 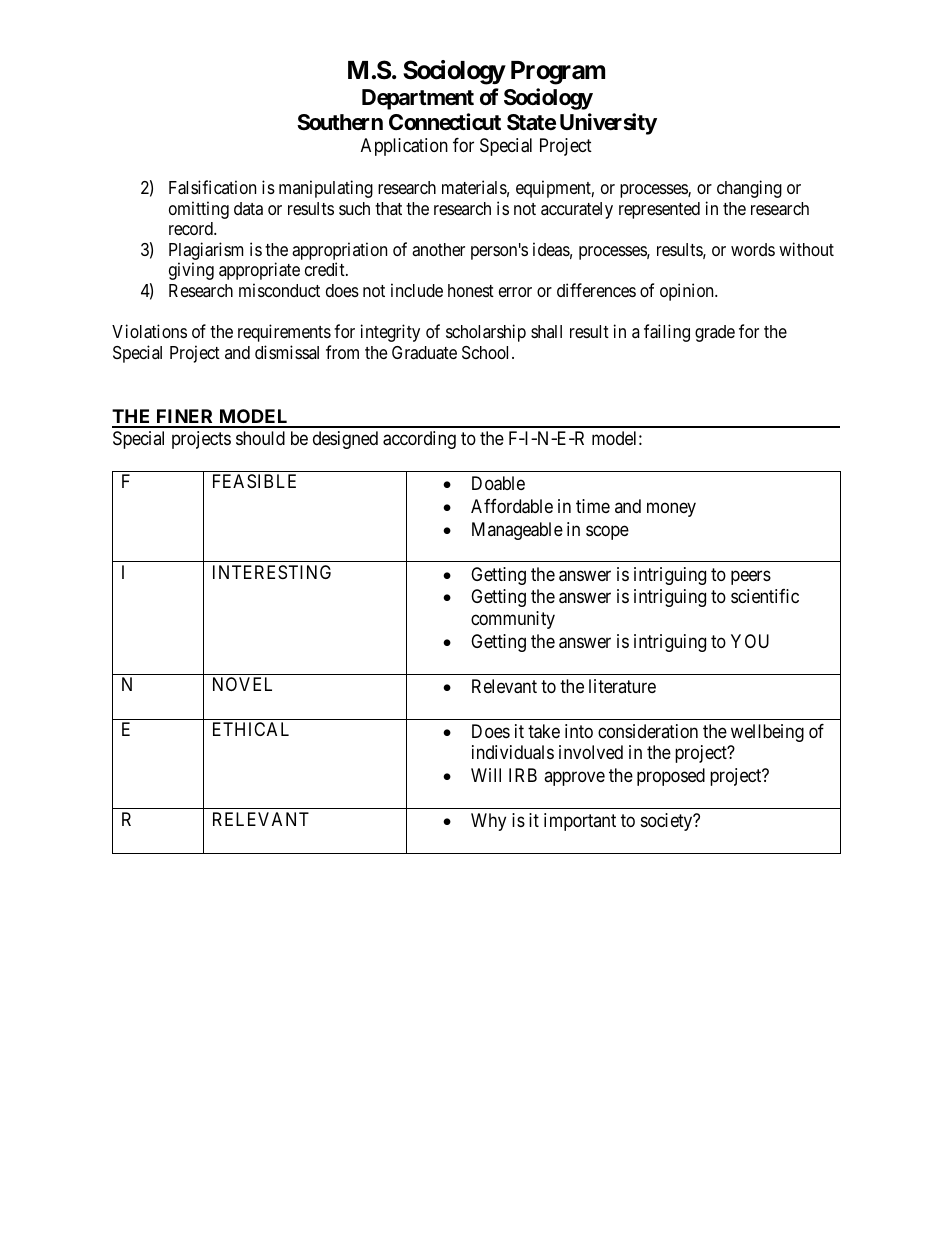 I want to click on Southern, so click(x=340, y=122).
